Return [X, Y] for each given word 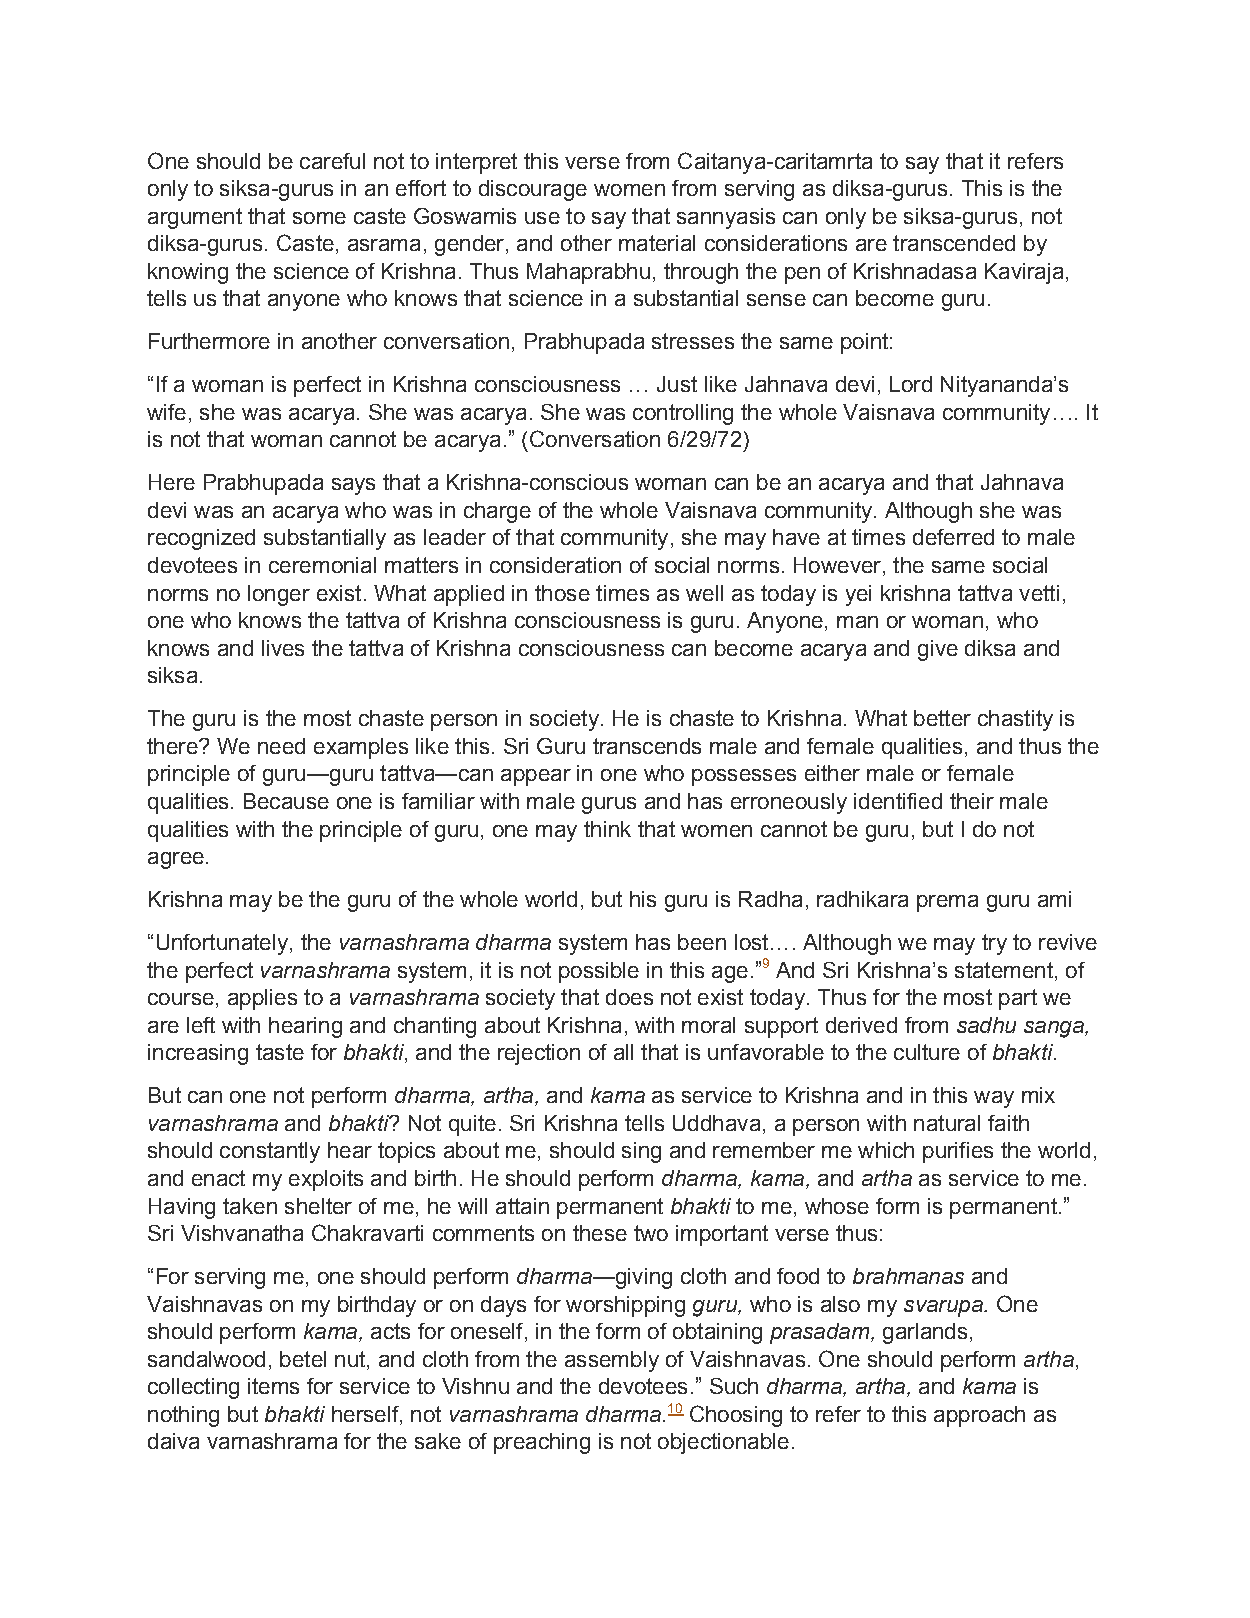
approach [979, 1416]
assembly [612, 1361]
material [657, 243]
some [319, 218]
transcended [954, 243]
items [273, 1386]
